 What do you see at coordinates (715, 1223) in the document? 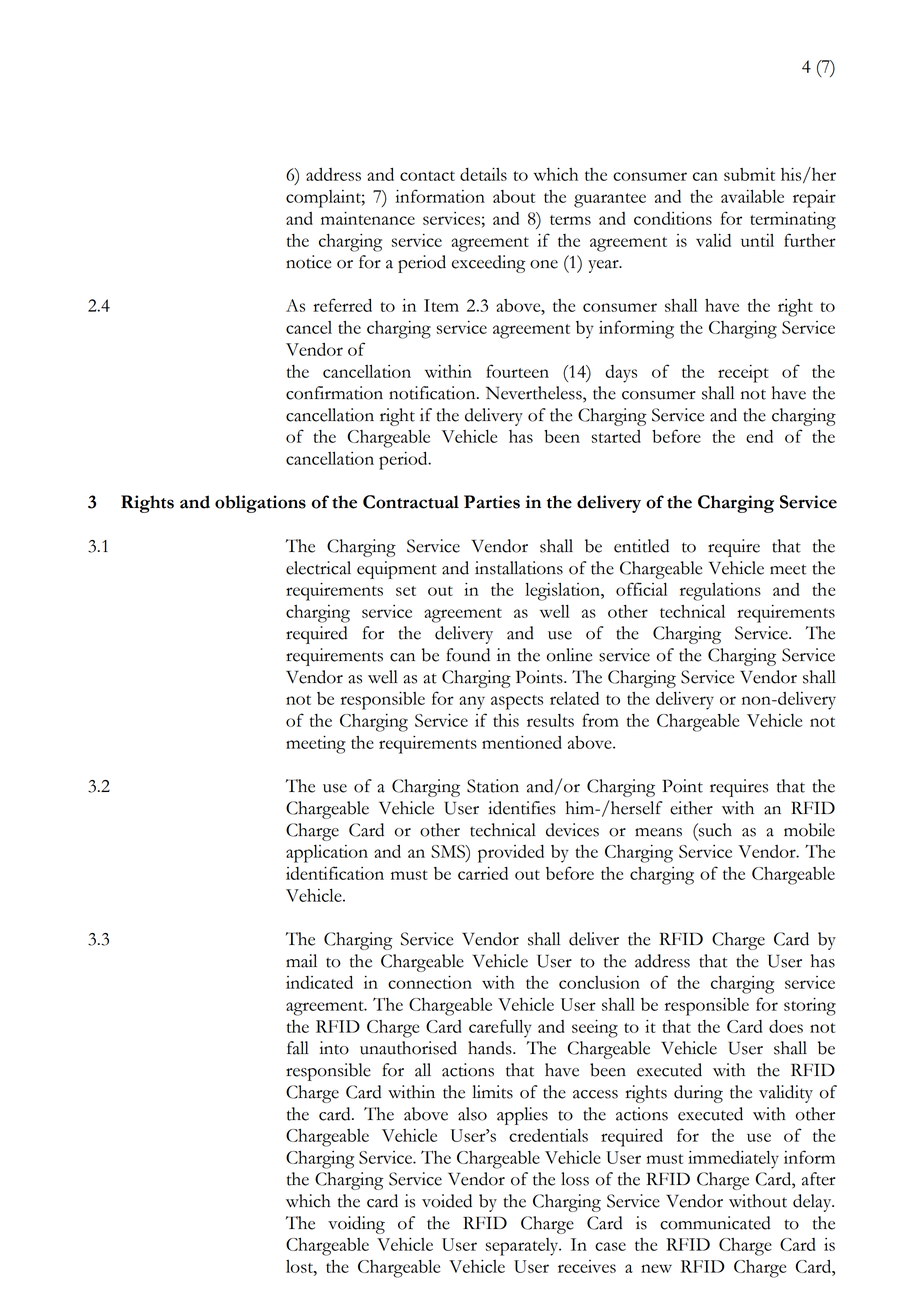
I see `communicated` at bounding box center [715, 1223].
